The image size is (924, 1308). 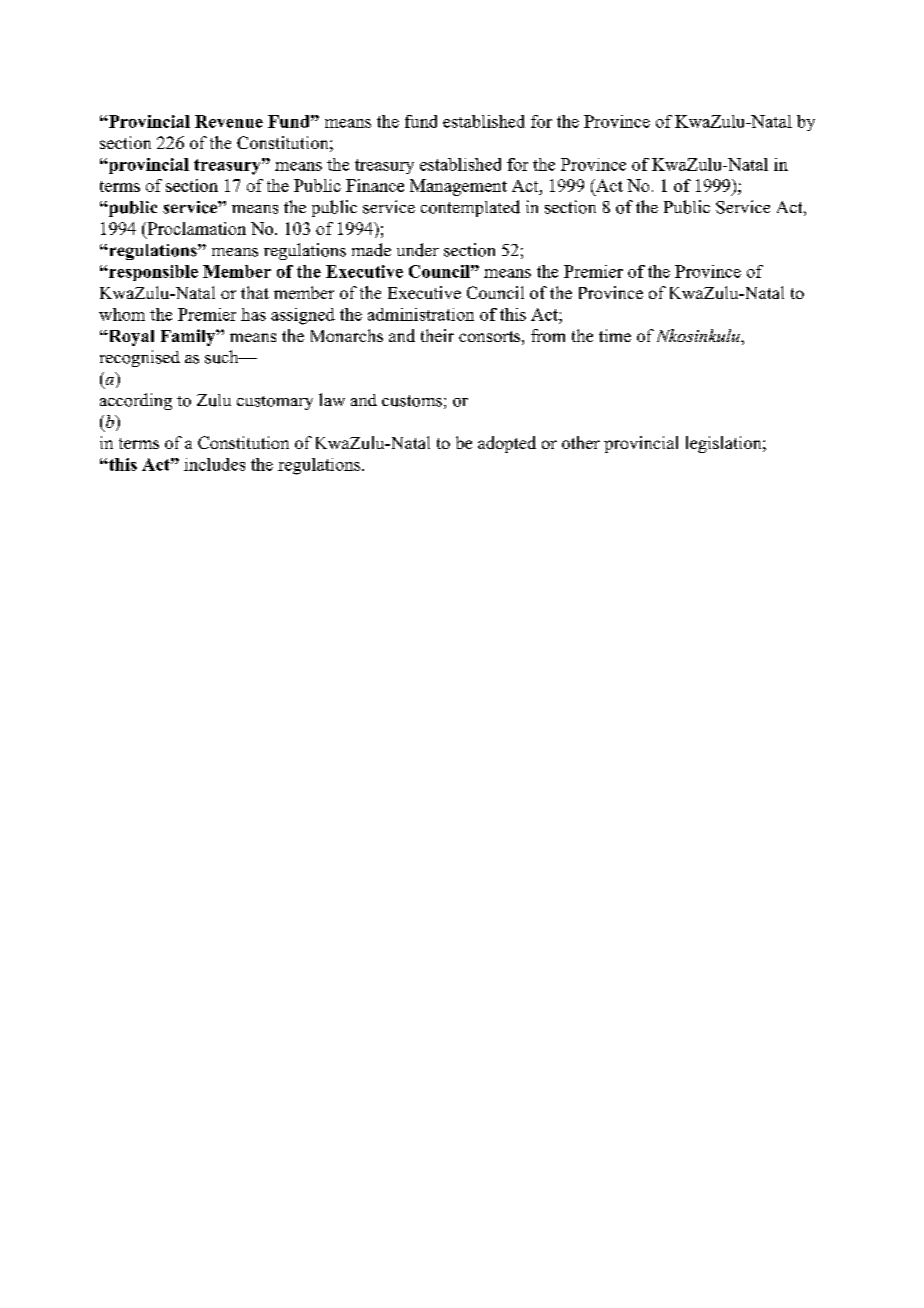 I want to click on includes, so click(x=214, y=464).
